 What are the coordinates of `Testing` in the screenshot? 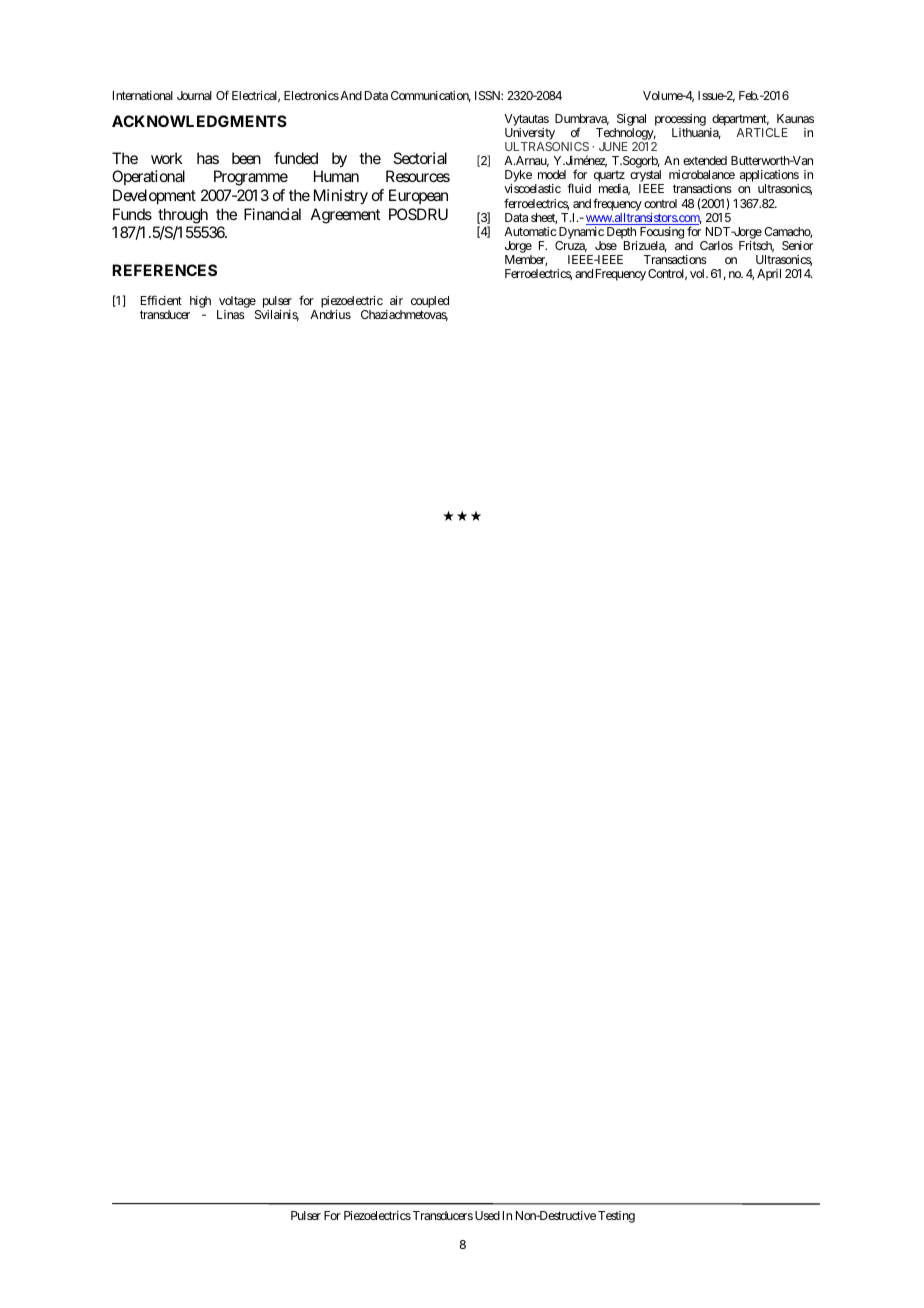 It's located at (616, 1217).
